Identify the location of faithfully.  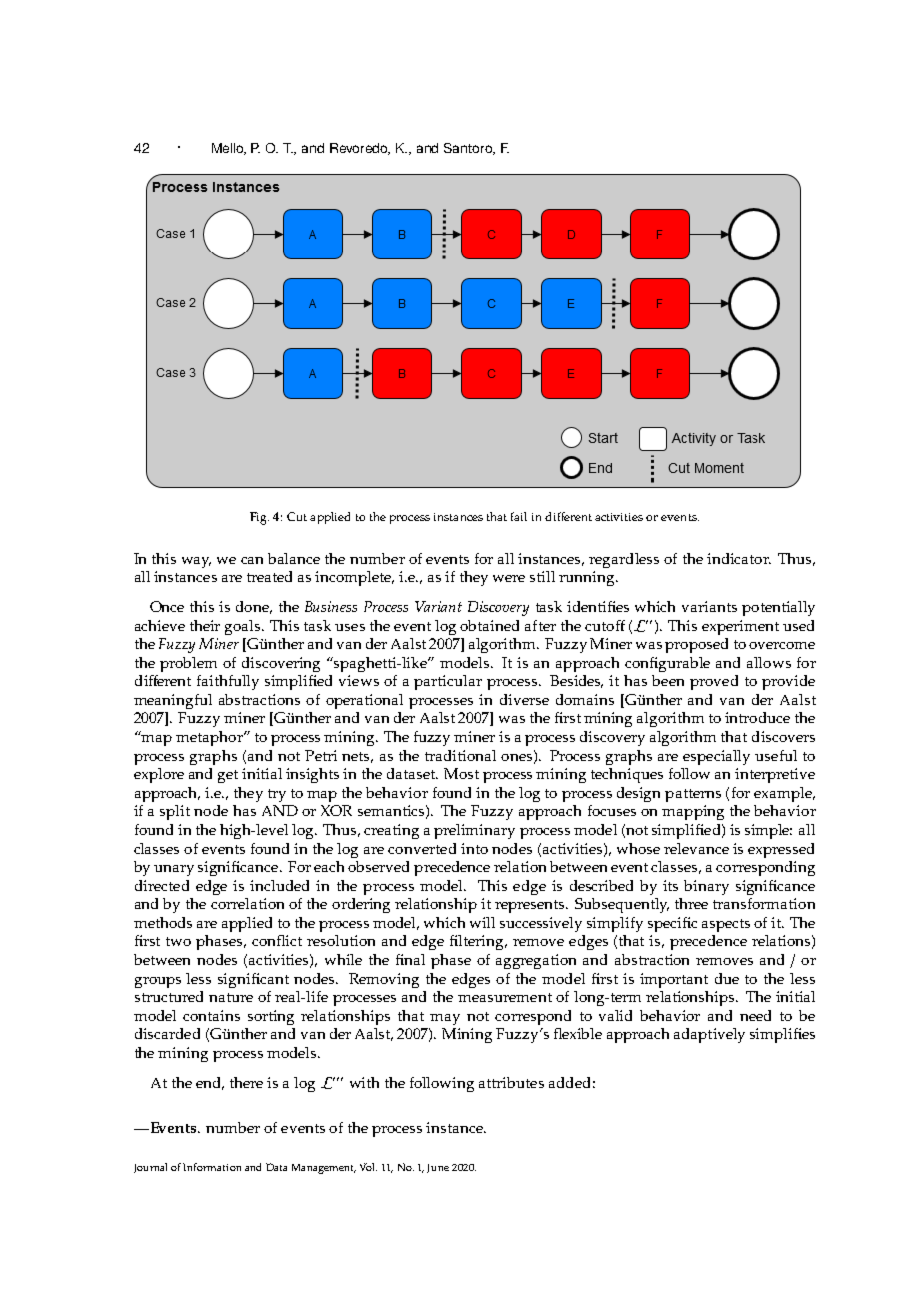
(228, 682).
